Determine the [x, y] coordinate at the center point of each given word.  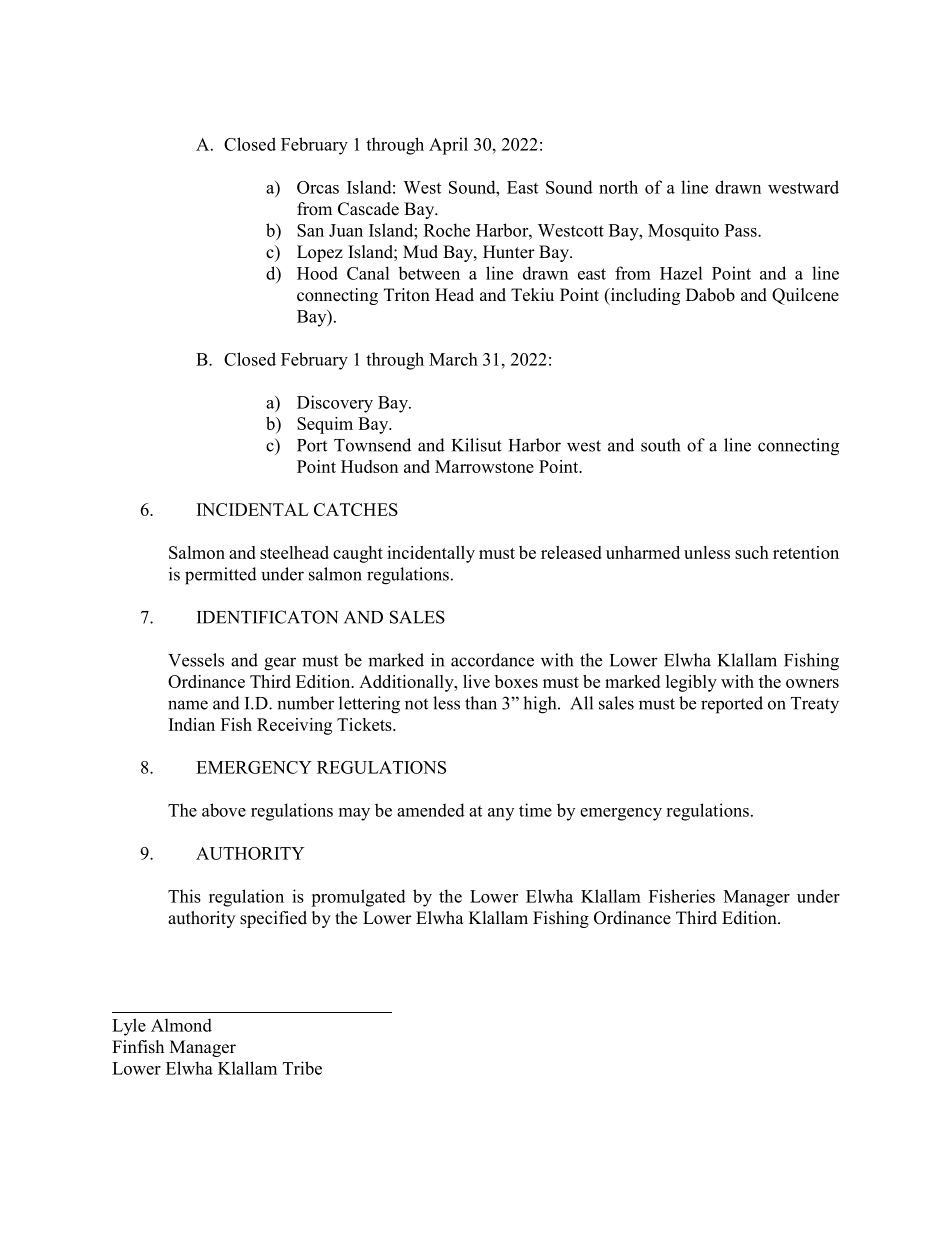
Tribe [302, 1068]
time [535, 810]
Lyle [129, 1027]
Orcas [318, 187]
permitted [221, 576]
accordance [492, 660]
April [448, 146]
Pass [742, 230]
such [752, 552]
